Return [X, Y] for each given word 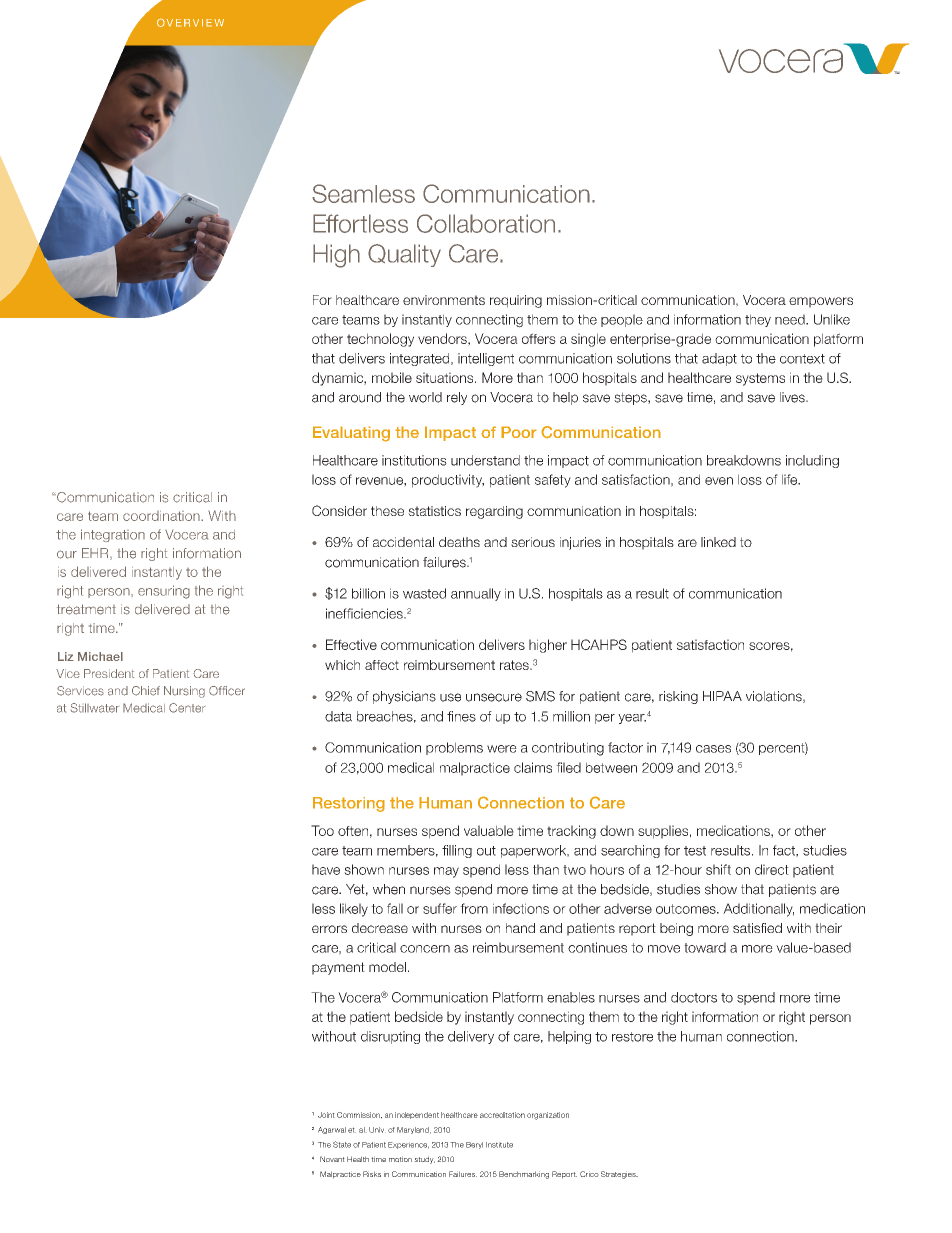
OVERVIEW [190, 22]
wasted [424, 593]
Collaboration [486, 223]
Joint [326, 1115]
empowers [821, 302]
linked [718, 542]
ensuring [164, 592]
